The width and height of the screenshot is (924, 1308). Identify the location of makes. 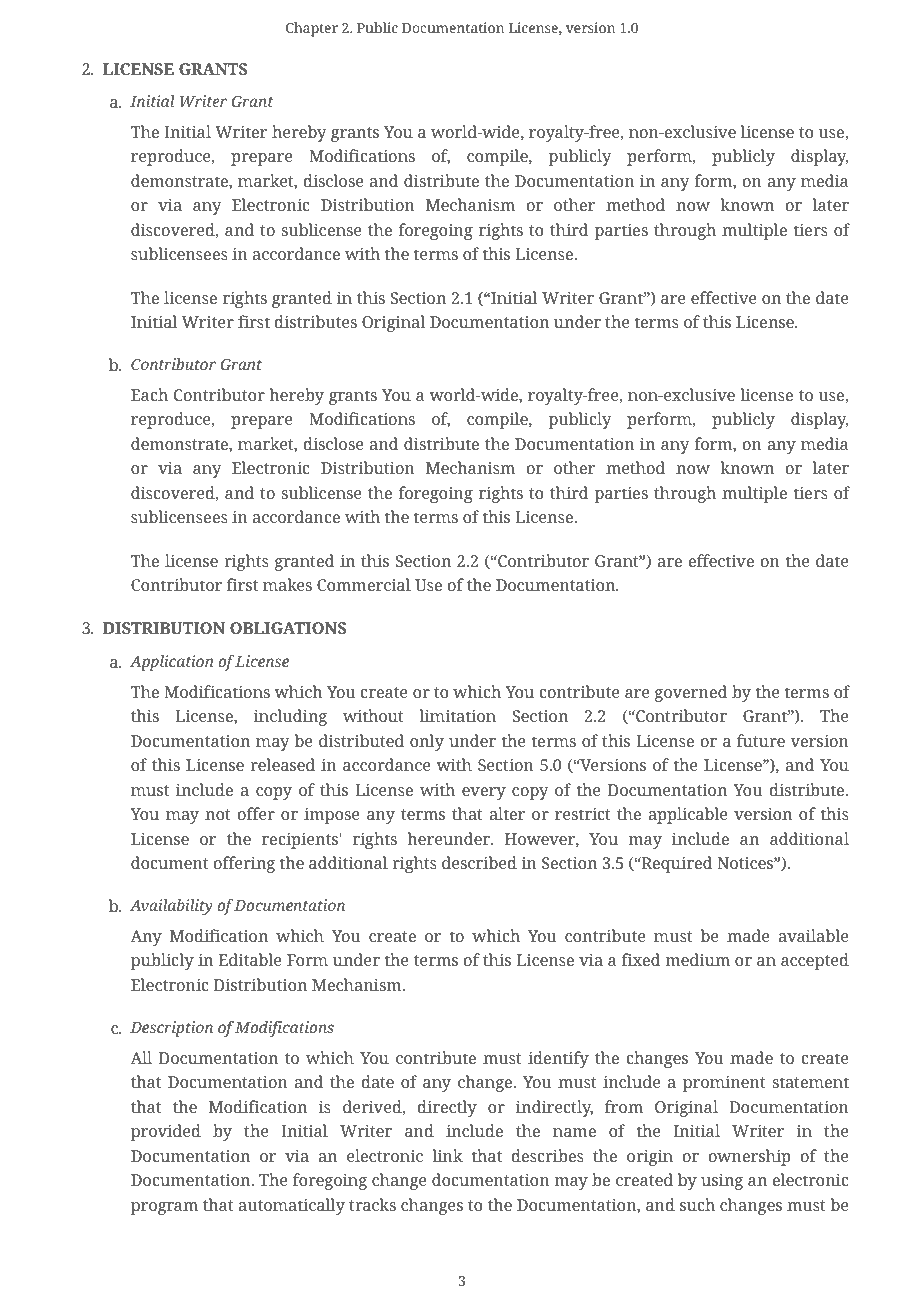
(287, 584).
